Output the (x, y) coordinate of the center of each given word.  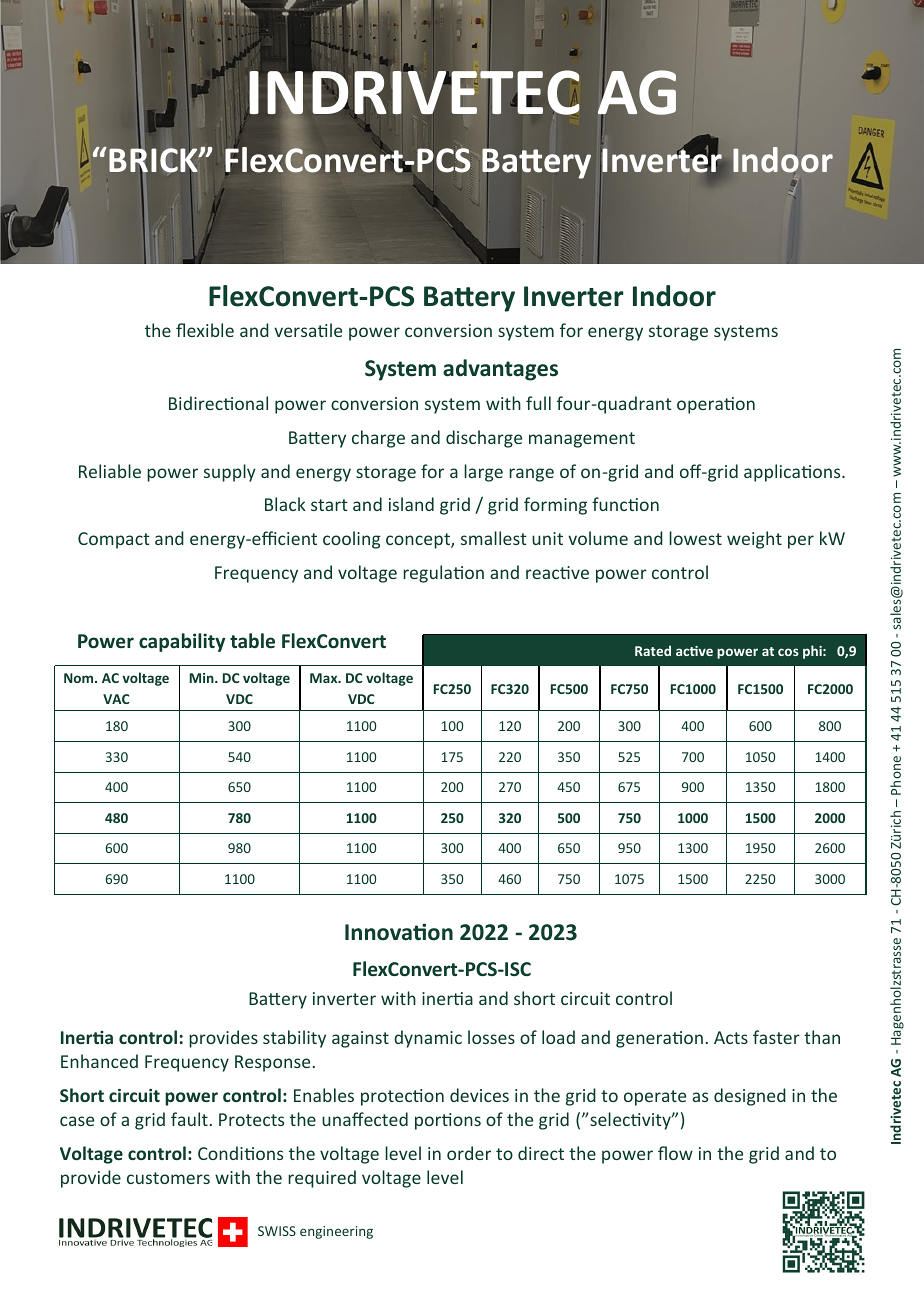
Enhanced (99, 1061)
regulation (443, 574)
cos (788, 652)
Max (325, 678)
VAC (116, 699)
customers (168, 1178)
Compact (114, 540)
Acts (731, 1037)
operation (716, 405)
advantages (500, 370)
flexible (205, 330)
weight (754, 540)
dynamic (428, 1039)
